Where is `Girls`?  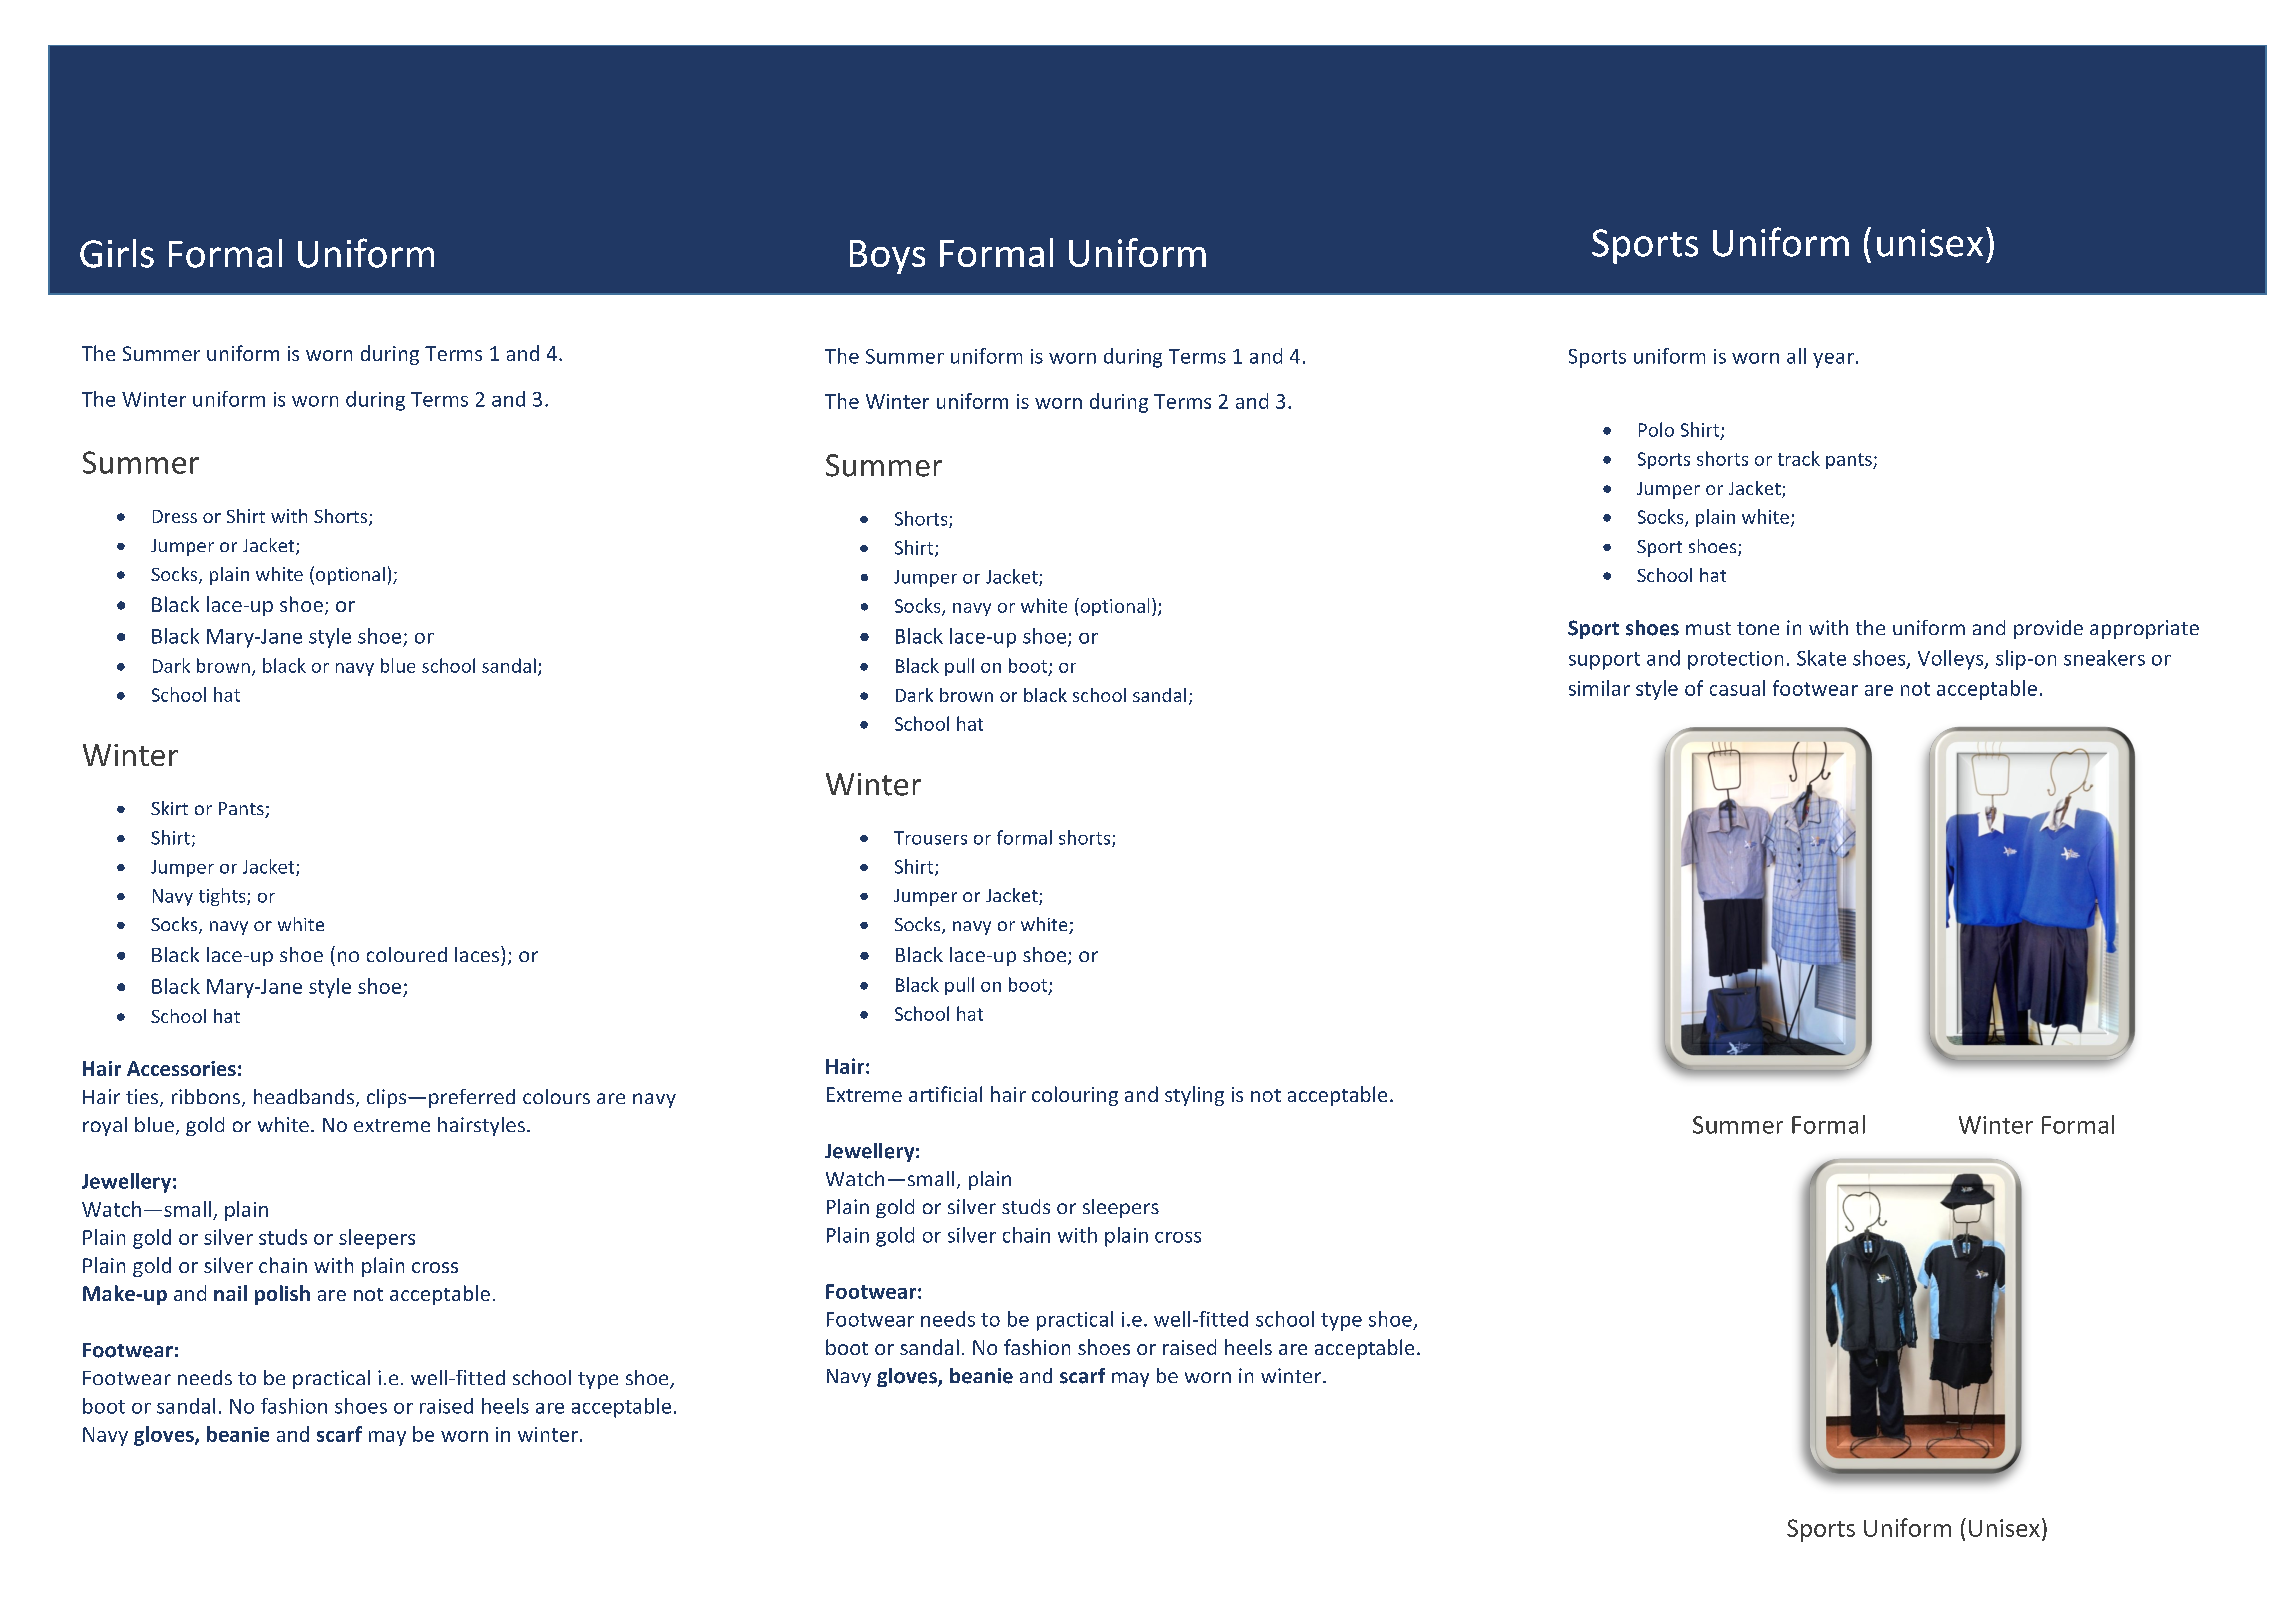
Girls is located at coordinates (117, 253).
